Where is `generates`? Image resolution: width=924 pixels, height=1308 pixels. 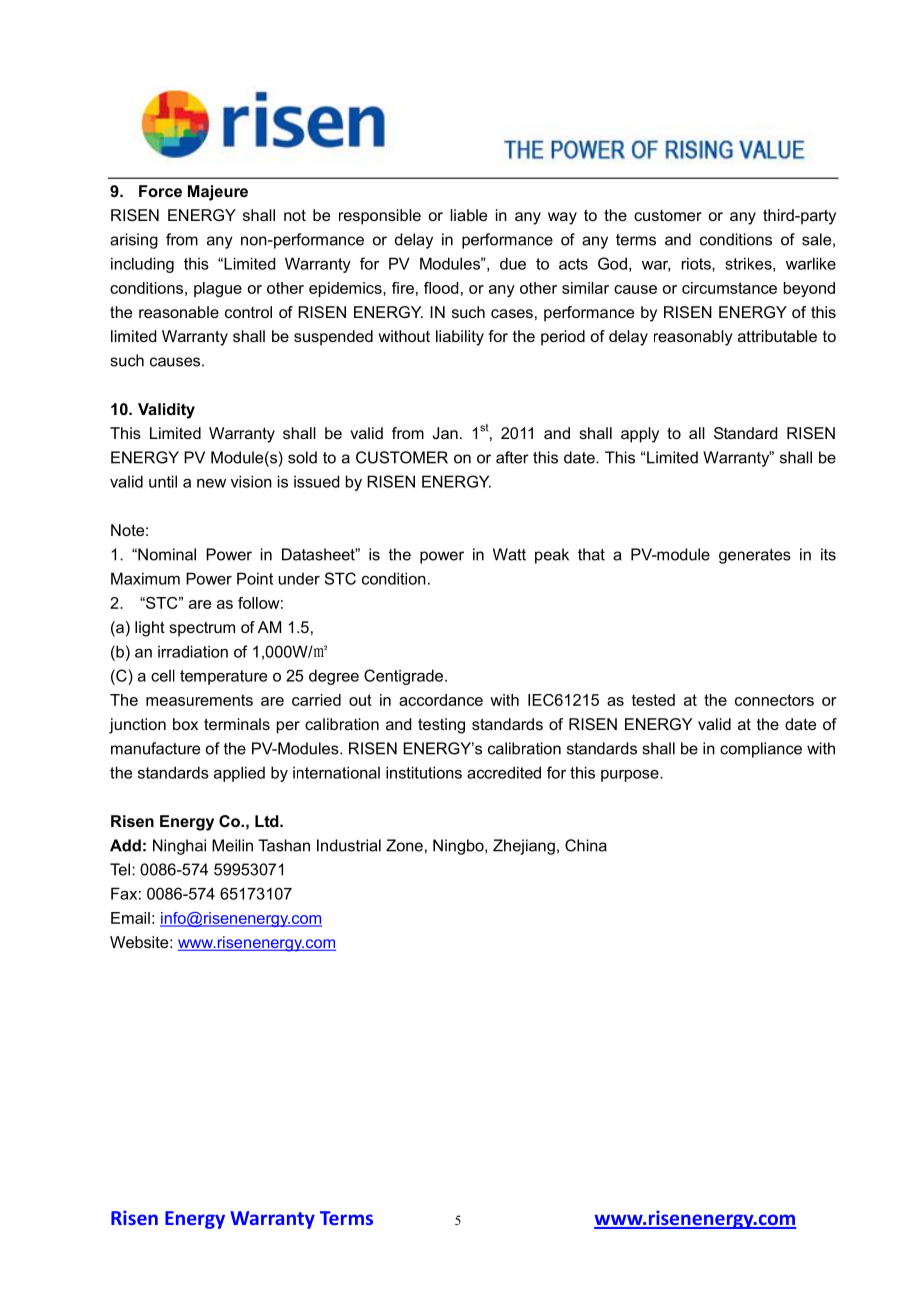 generates is located at coordinates (755, 556).
